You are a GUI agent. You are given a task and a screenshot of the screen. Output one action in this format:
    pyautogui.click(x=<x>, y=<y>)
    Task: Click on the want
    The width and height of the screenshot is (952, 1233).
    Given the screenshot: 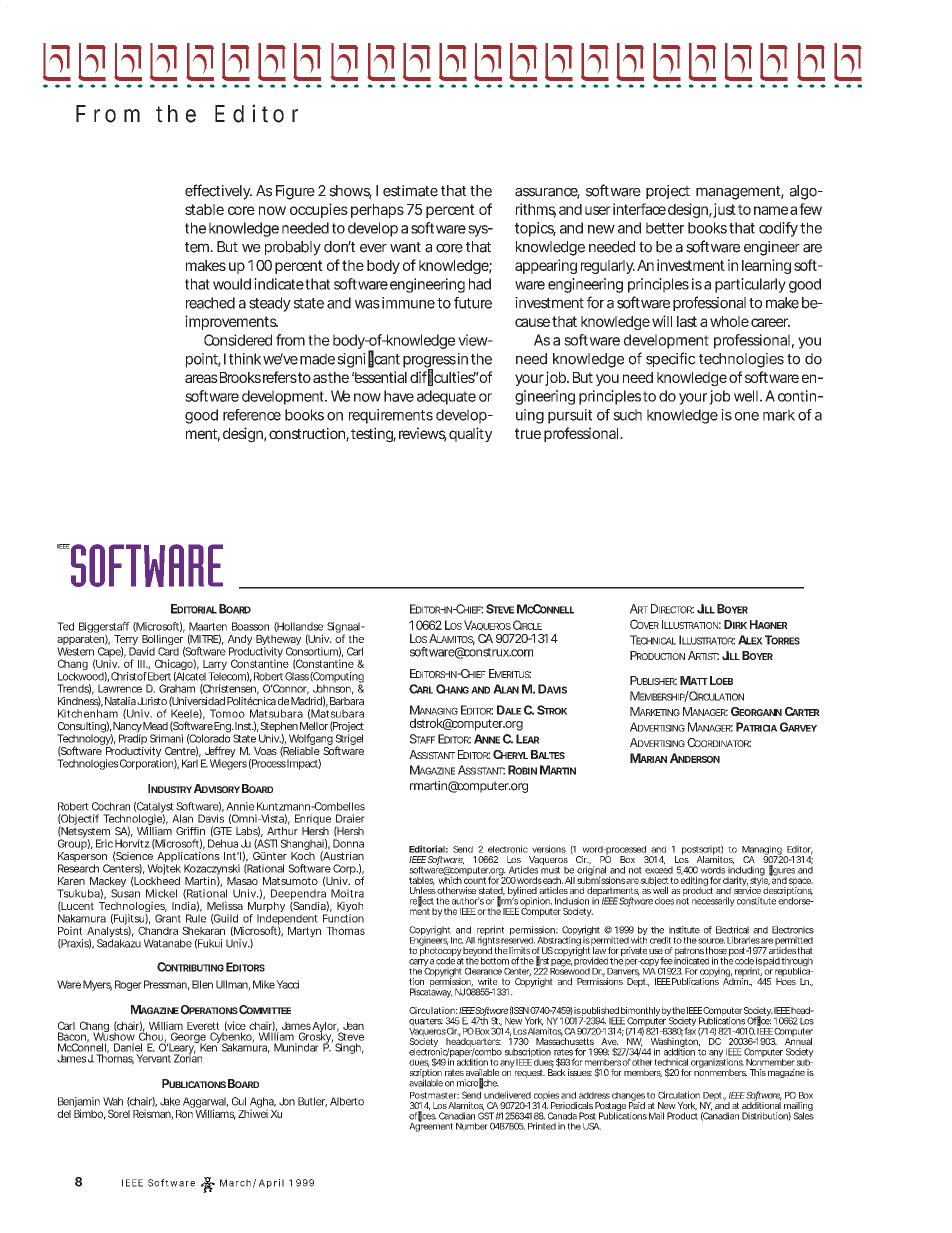 What is the action you would take?
    pyautogui.click(x=405, y=247)
